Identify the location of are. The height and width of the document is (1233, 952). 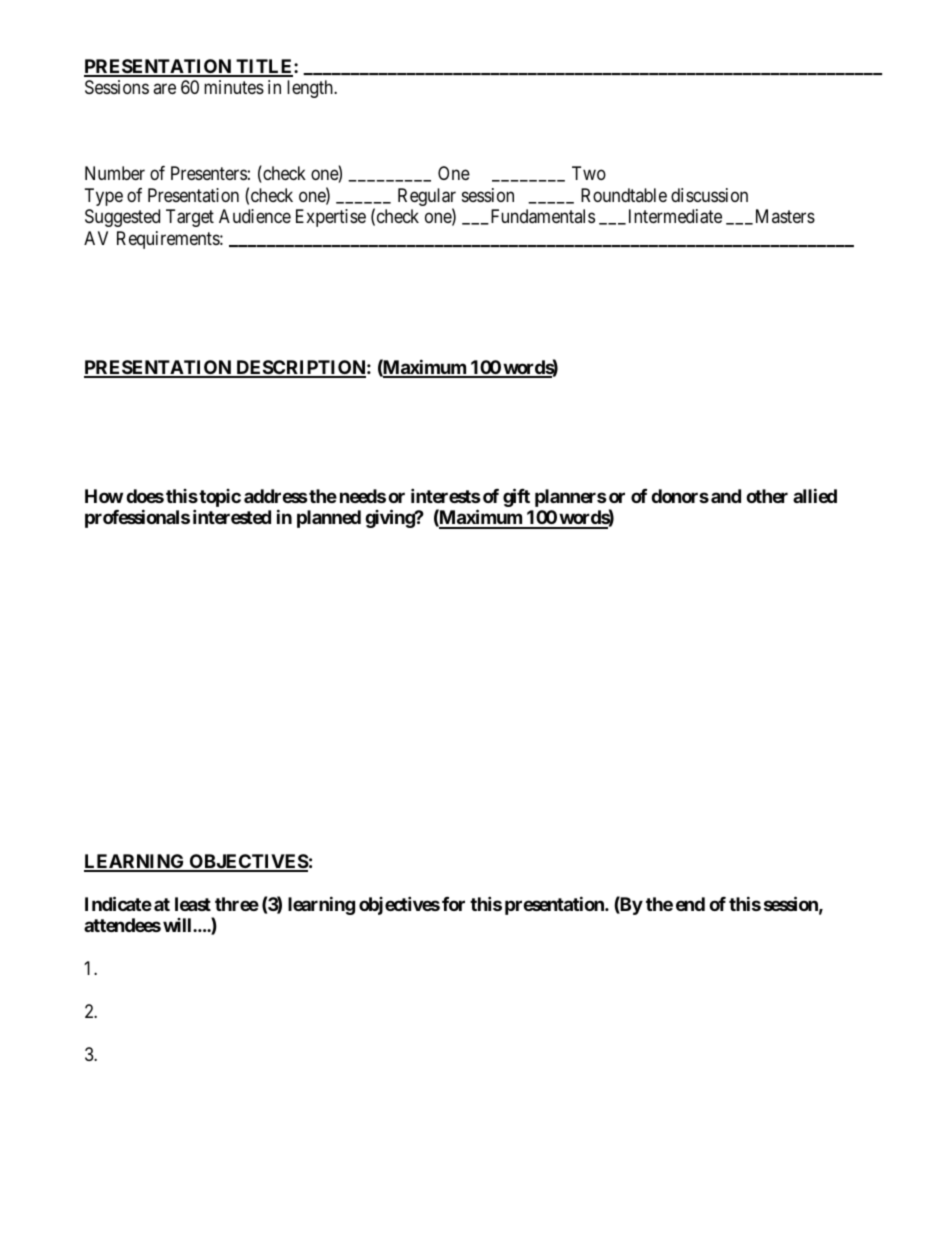
(164, 89).
